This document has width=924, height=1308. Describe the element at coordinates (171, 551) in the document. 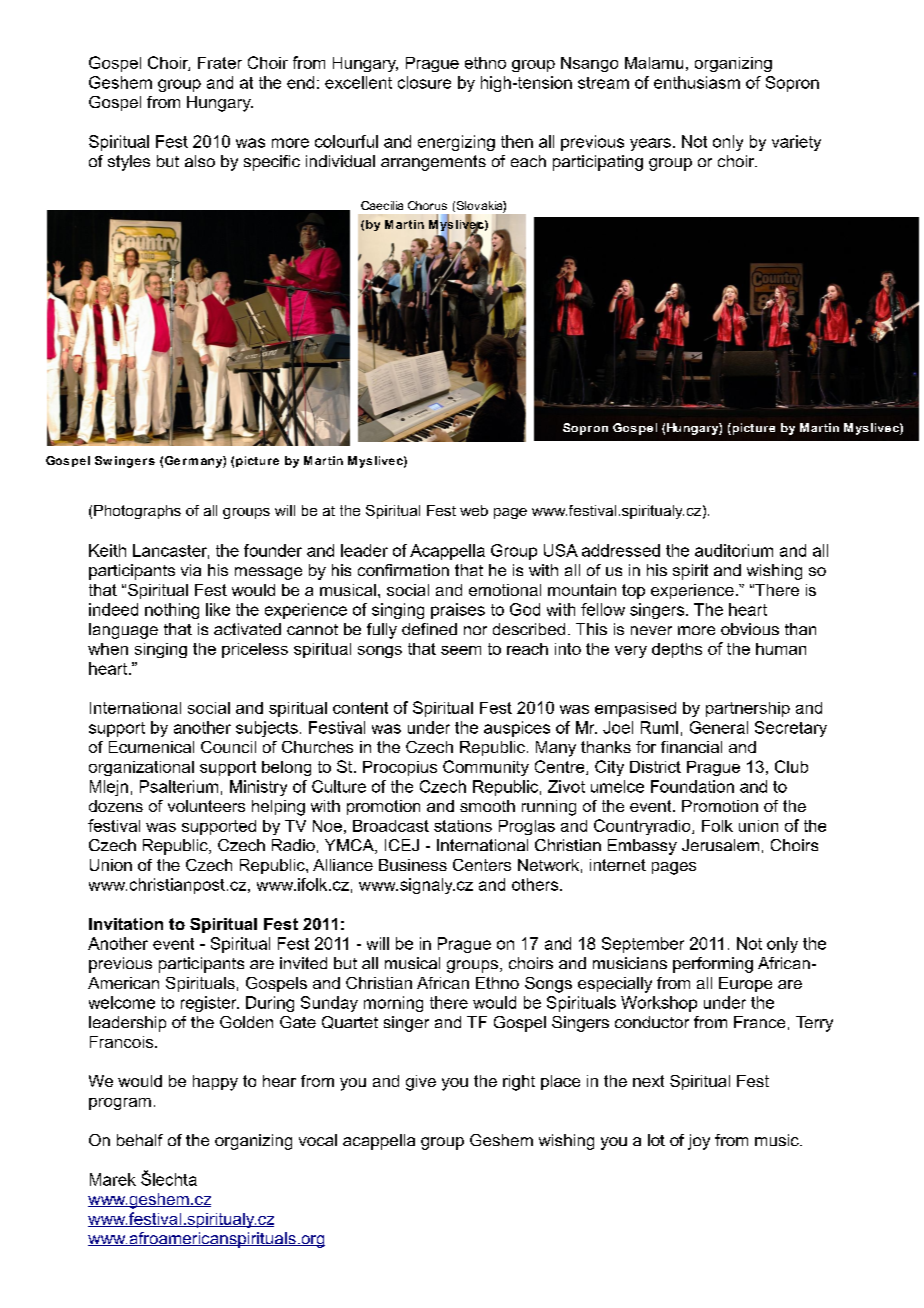

I see `Lancaster` at that location.
